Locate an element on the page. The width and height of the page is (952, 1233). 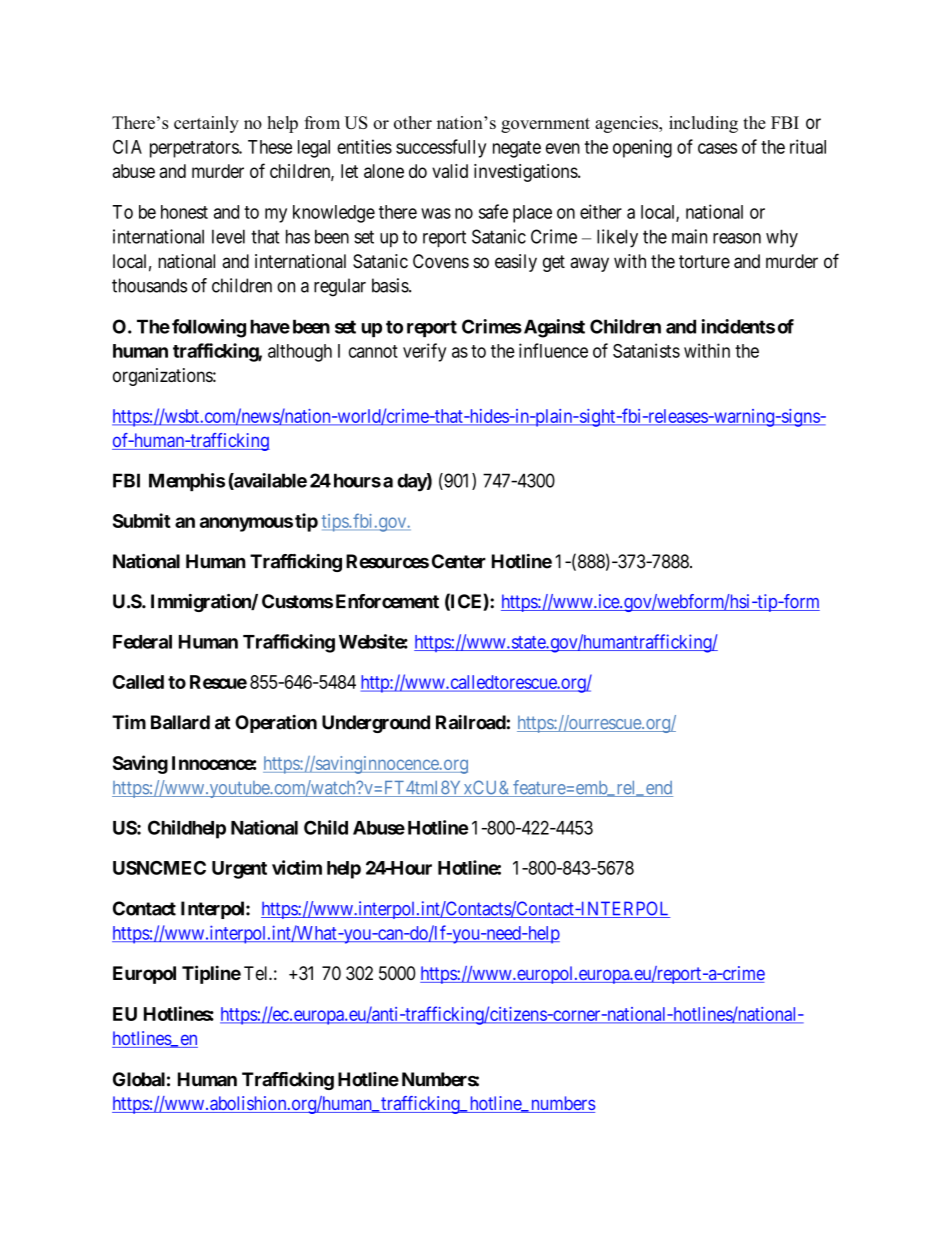
successfully is located at coordinates (441, 148).
